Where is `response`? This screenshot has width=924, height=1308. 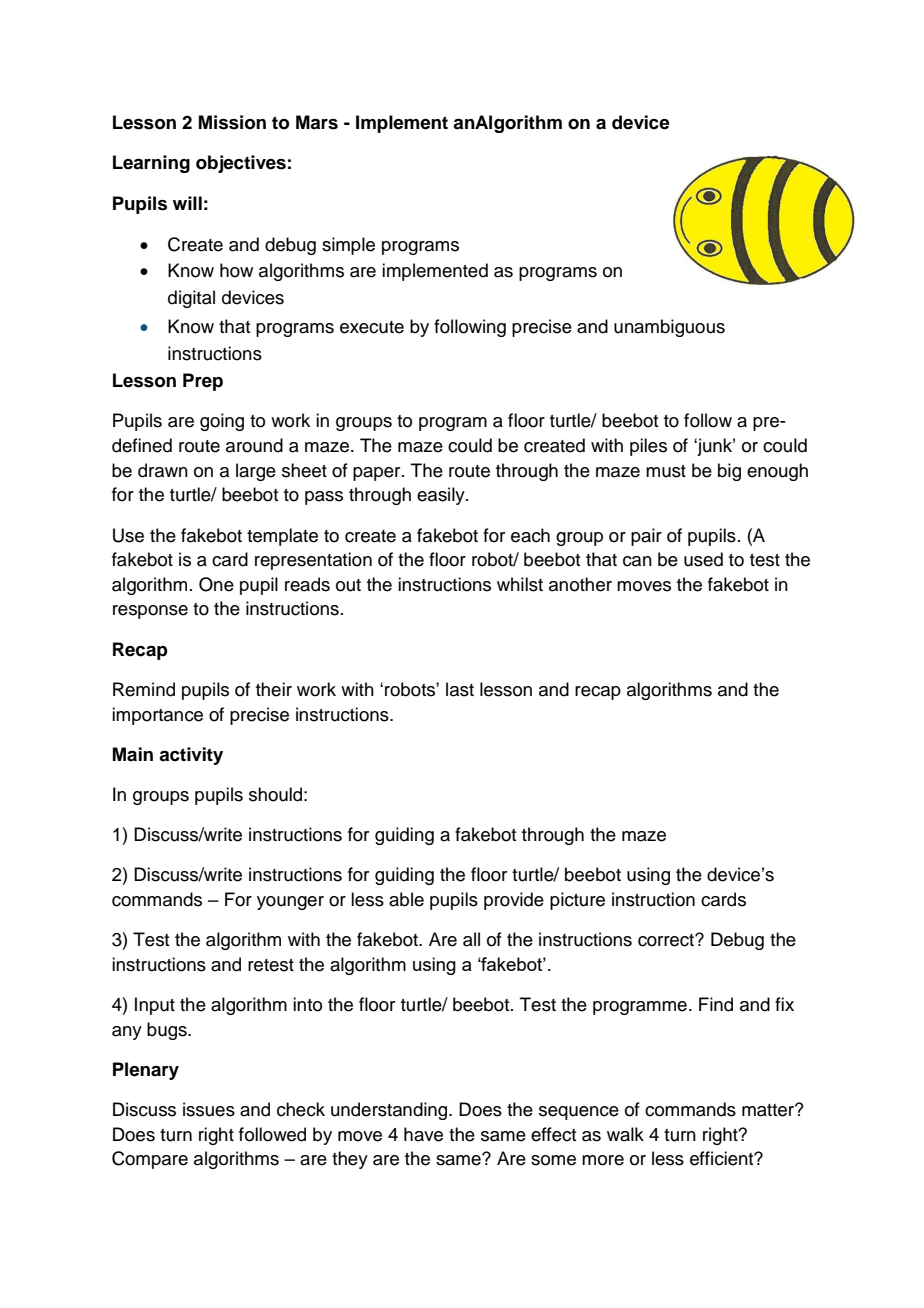
response is located at coordinates (150, 612).
